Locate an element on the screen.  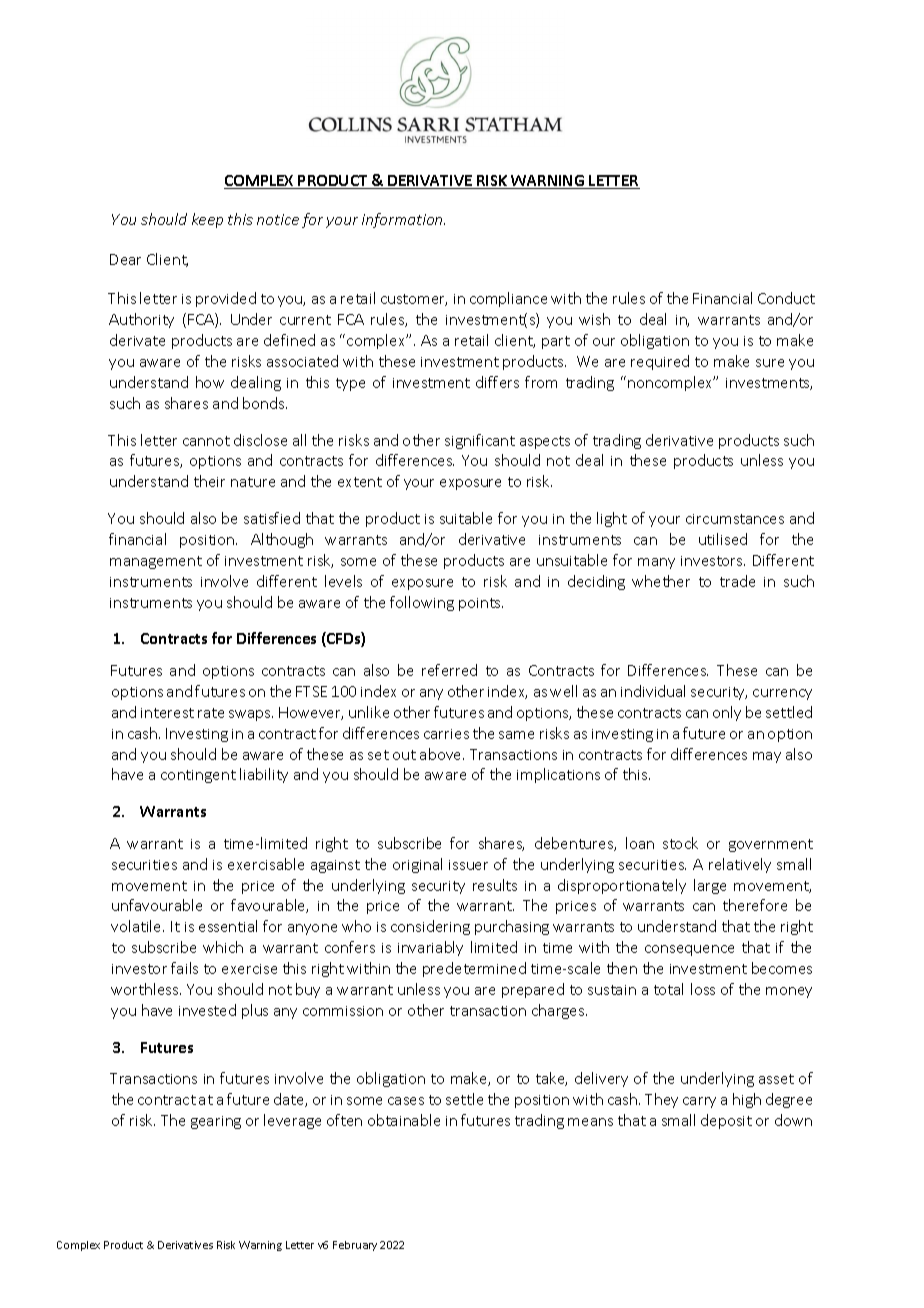
Conduct is located at coordinates (786, 298).
